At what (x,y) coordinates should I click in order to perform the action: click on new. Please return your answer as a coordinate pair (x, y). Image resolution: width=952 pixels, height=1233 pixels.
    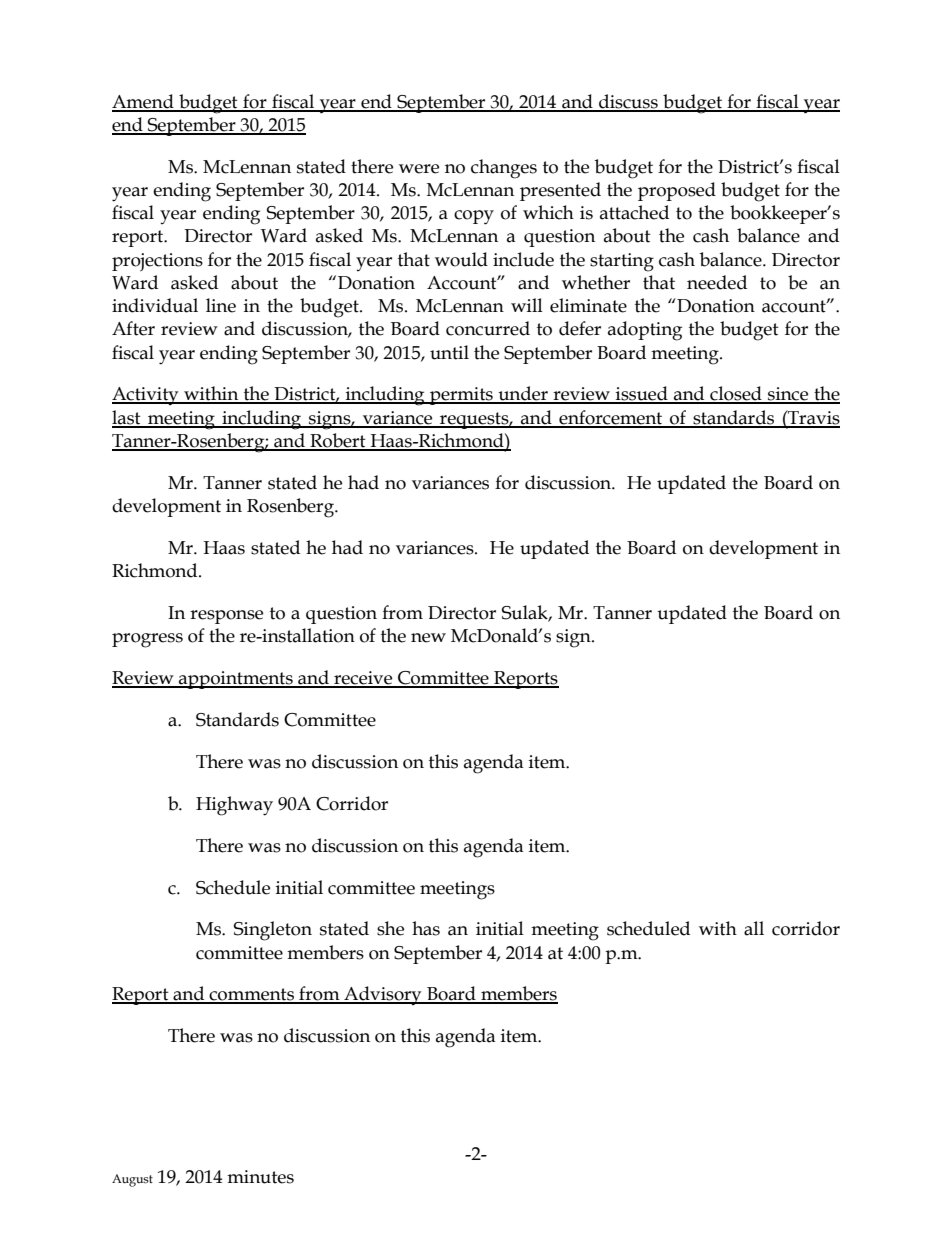
    Looking at the image, I should click on (428, 638).
